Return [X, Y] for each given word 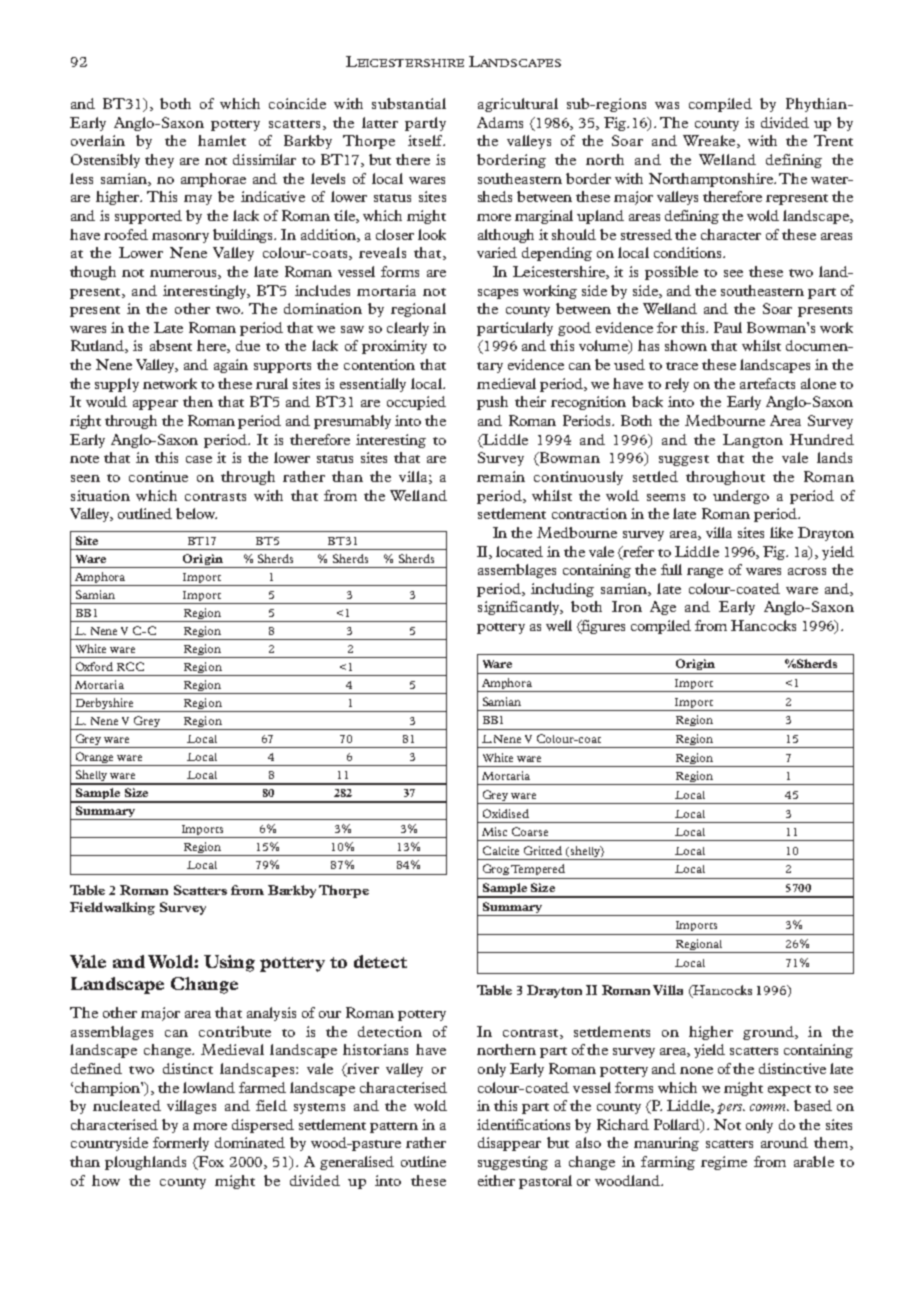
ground [769, 1033]
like [781, 532]
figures [602, 627]
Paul [728, 327]
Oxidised [506, 813]
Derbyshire [105, 705]
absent [171, 345]
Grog [496, 869]
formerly [181, 1144]
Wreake [710, 141]
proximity [394, 347]
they [159, 161]
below [196, 513]
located [519, 551]
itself [426, 140]
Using [229, 963]
